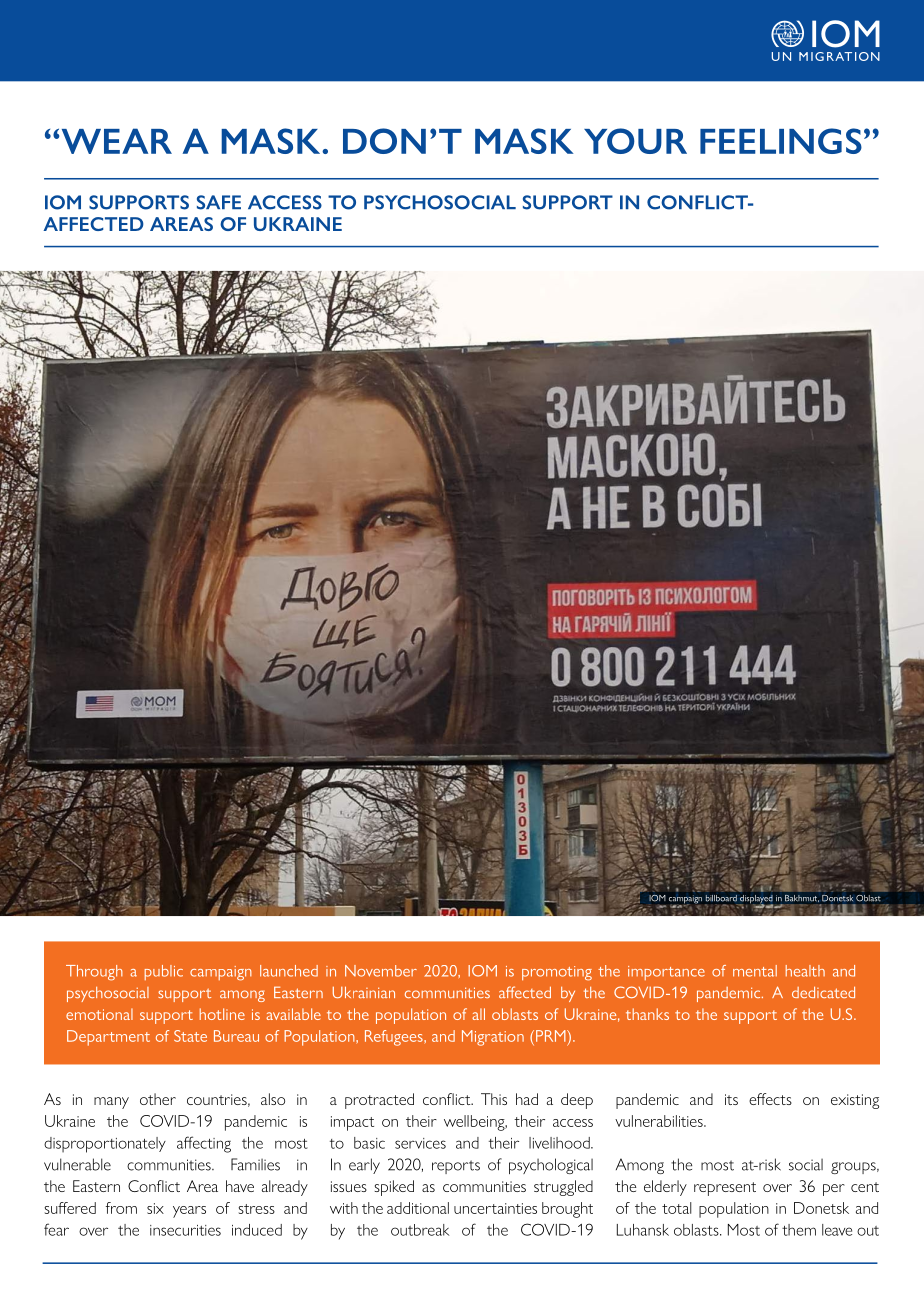  Describe the element at coordinates (823, 992) in the image. I see `dedicated` at that location.
